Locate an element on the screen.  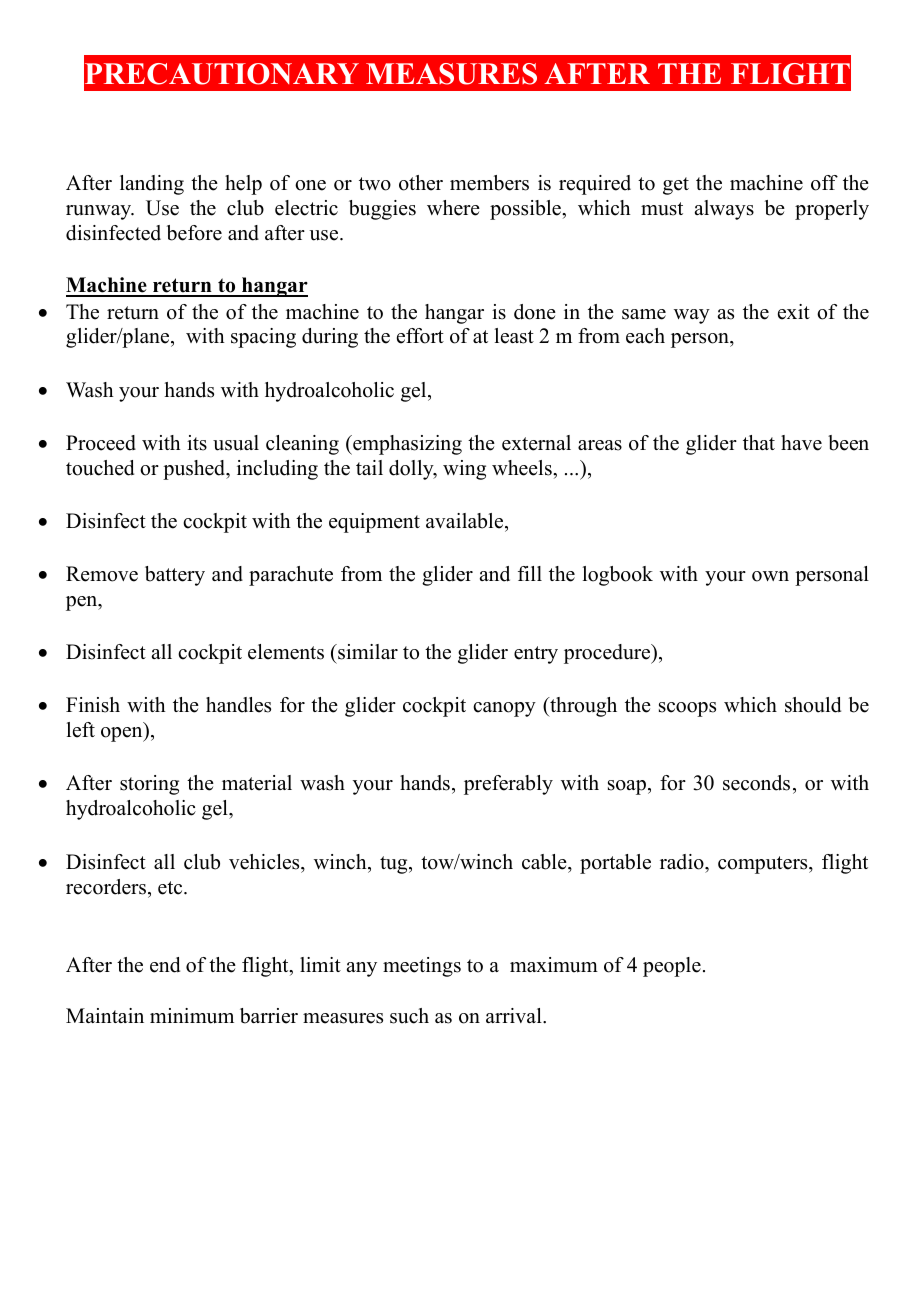
should is located at coordinates (813, 705).
